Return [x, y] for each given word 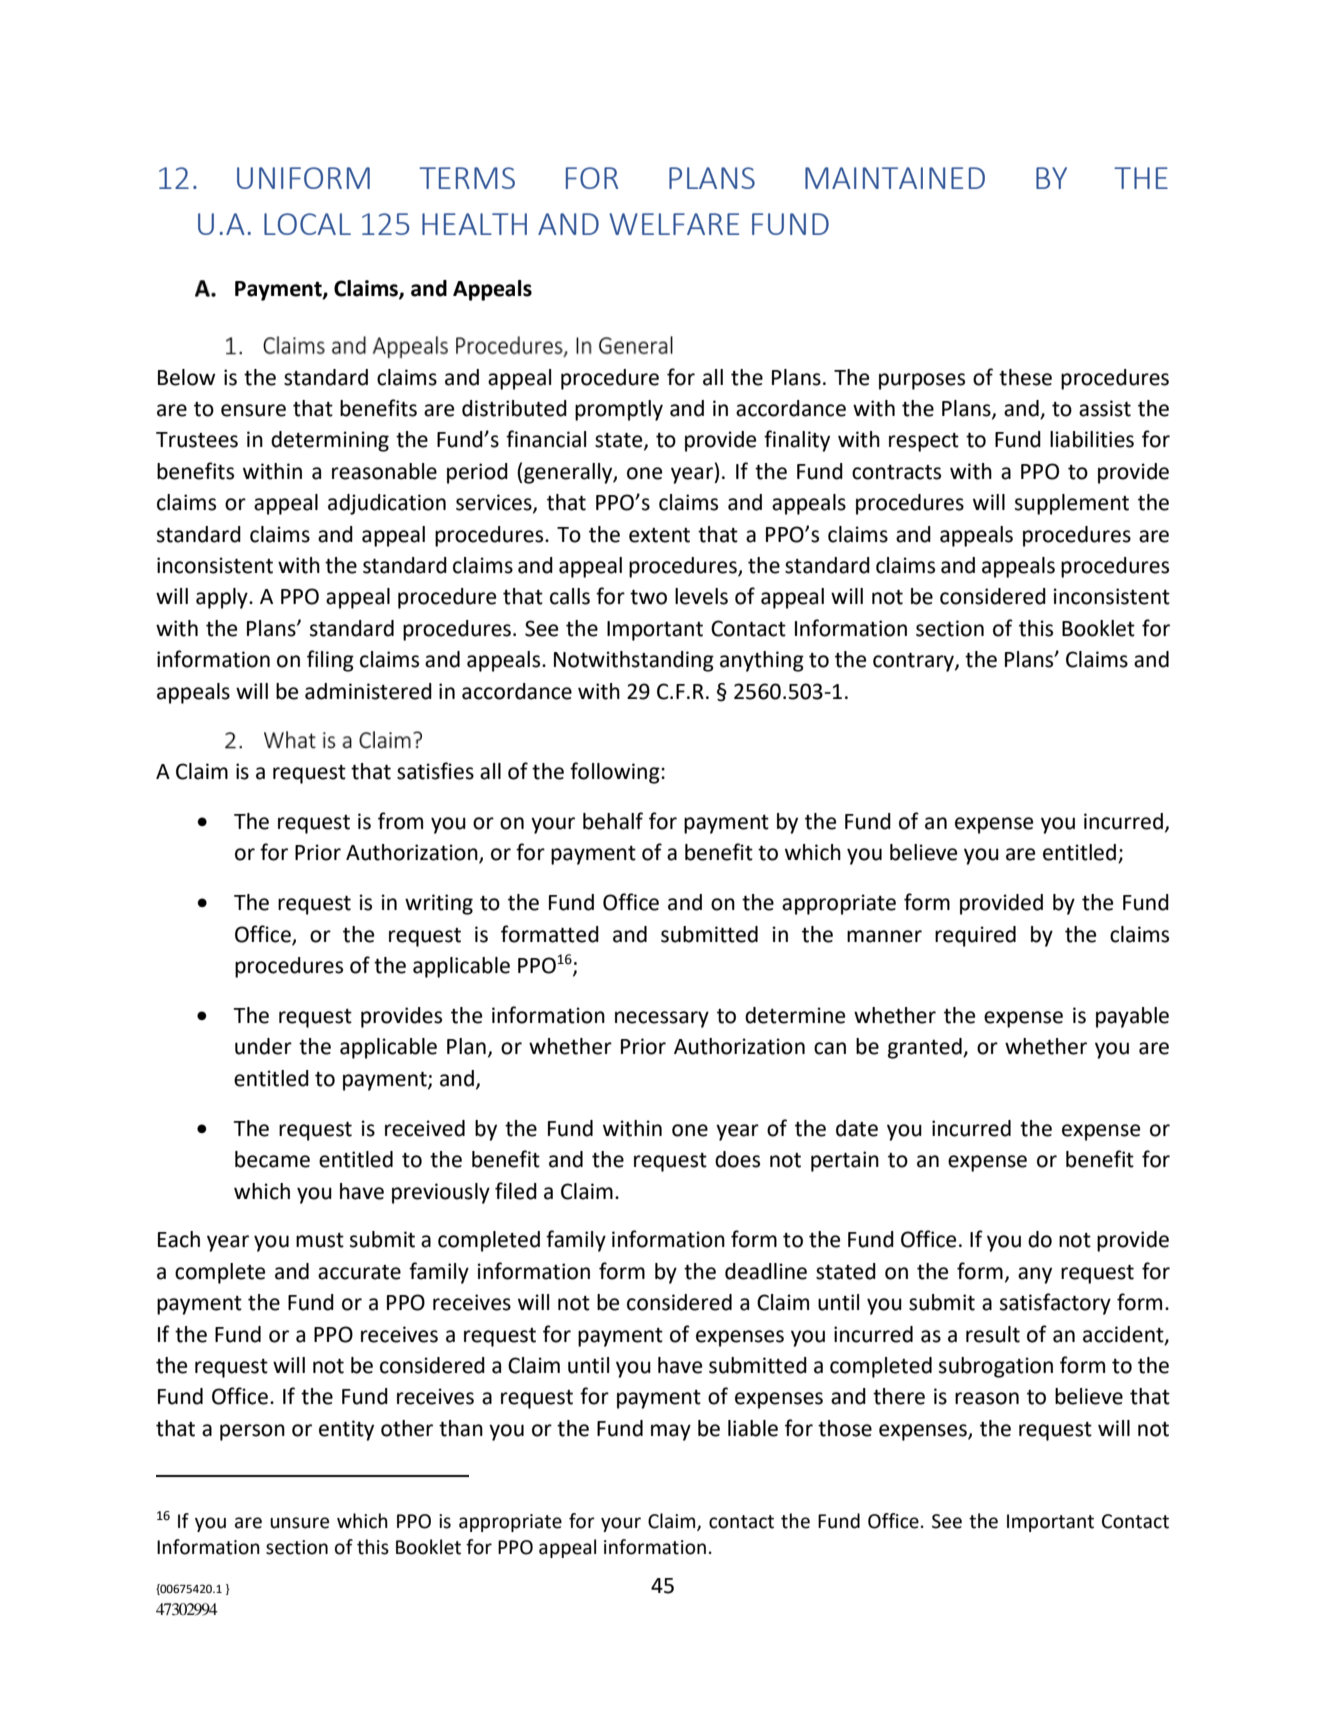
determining [330, 441]
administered [368, 691]
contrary [914, 662]
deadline [766, 1271]
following [616, 773]
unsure [299, 1523]
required [975, 936]
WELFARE [674, 224]
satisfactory [1055, 1304]
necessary [662, 1019]
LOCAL [307, 224]
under [263, 1046]
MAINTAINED [895, 178]
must [320, 1240]
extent [659, 535]
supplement [1072, 504]
